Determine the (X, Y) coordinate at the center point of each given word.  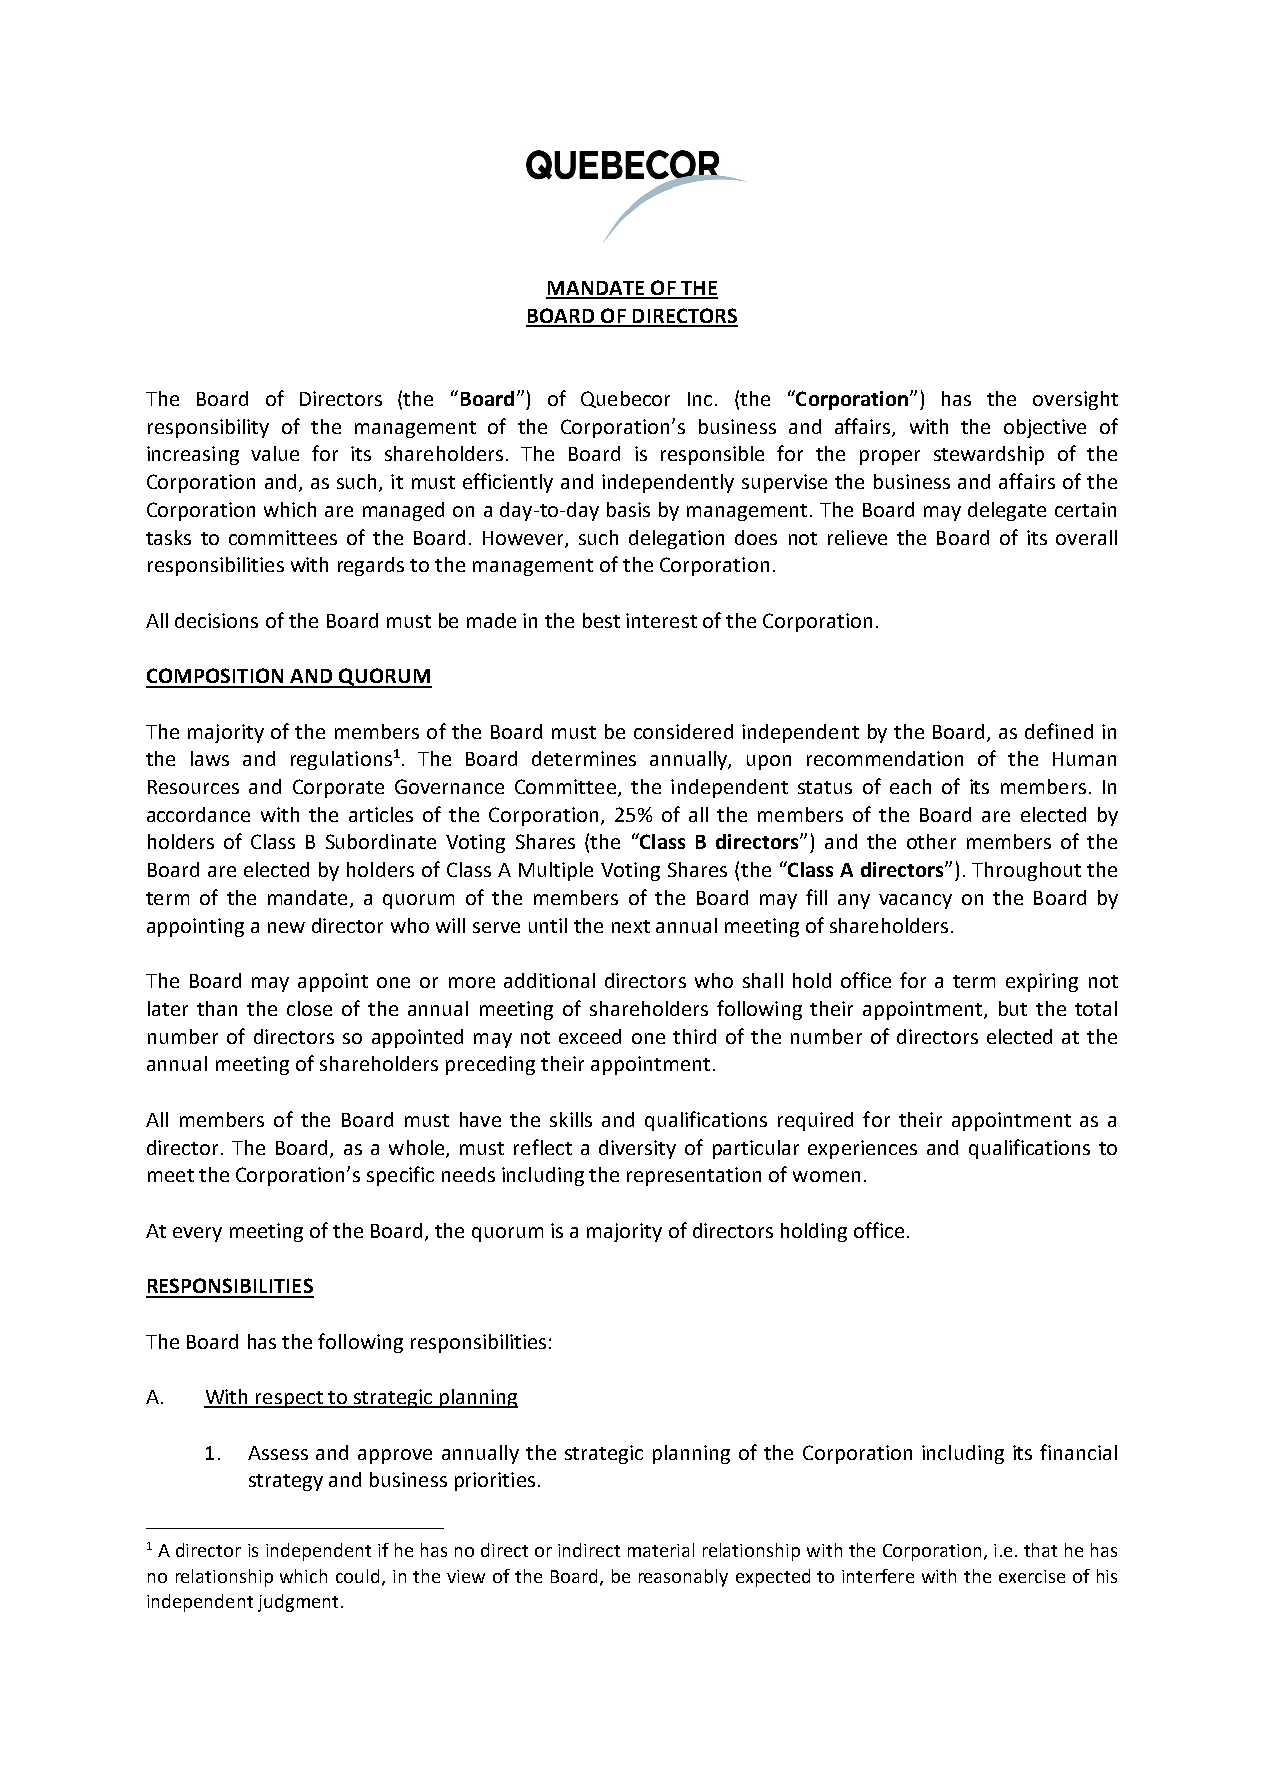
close (309, 1008)
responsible (712, 455)
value (275, 453)
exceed (590, 1036)
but (1013, 1008)
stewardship (989, 455)
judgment (298, 1603)
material (661, 1550)
